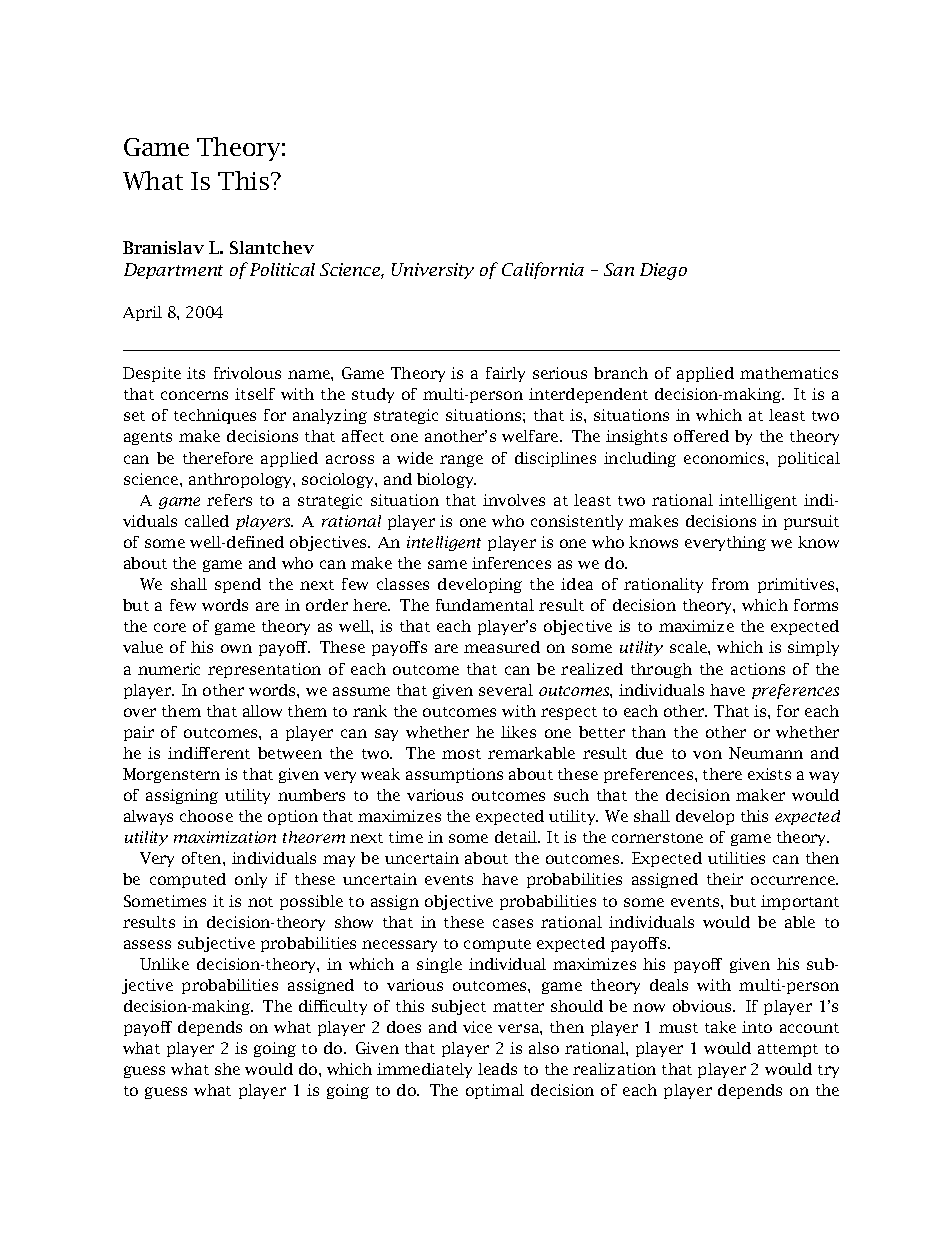 The image size is (952, 1233). I want to click on Diego, so click(663, 271).
